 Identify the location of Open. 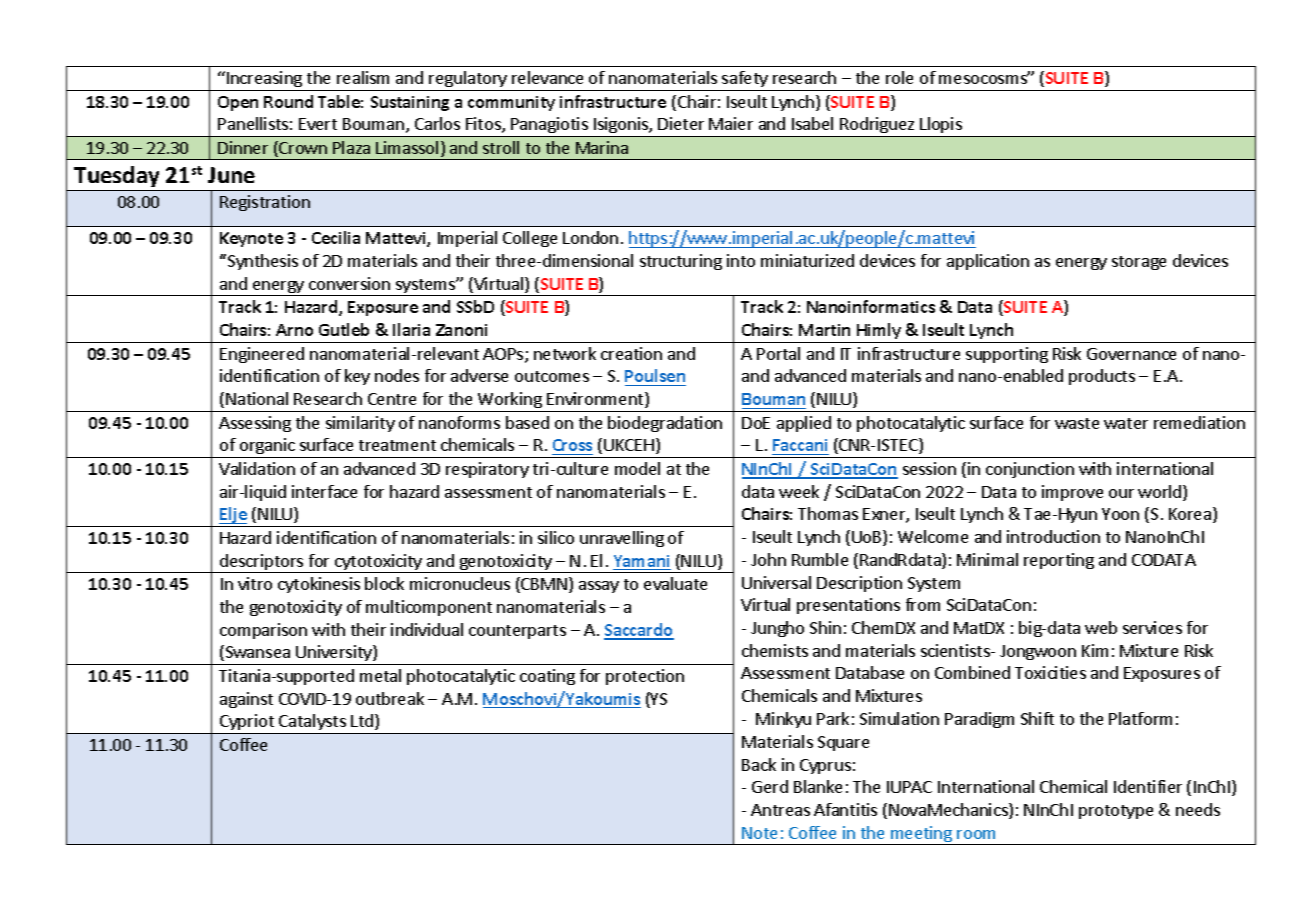
(238, 103).
